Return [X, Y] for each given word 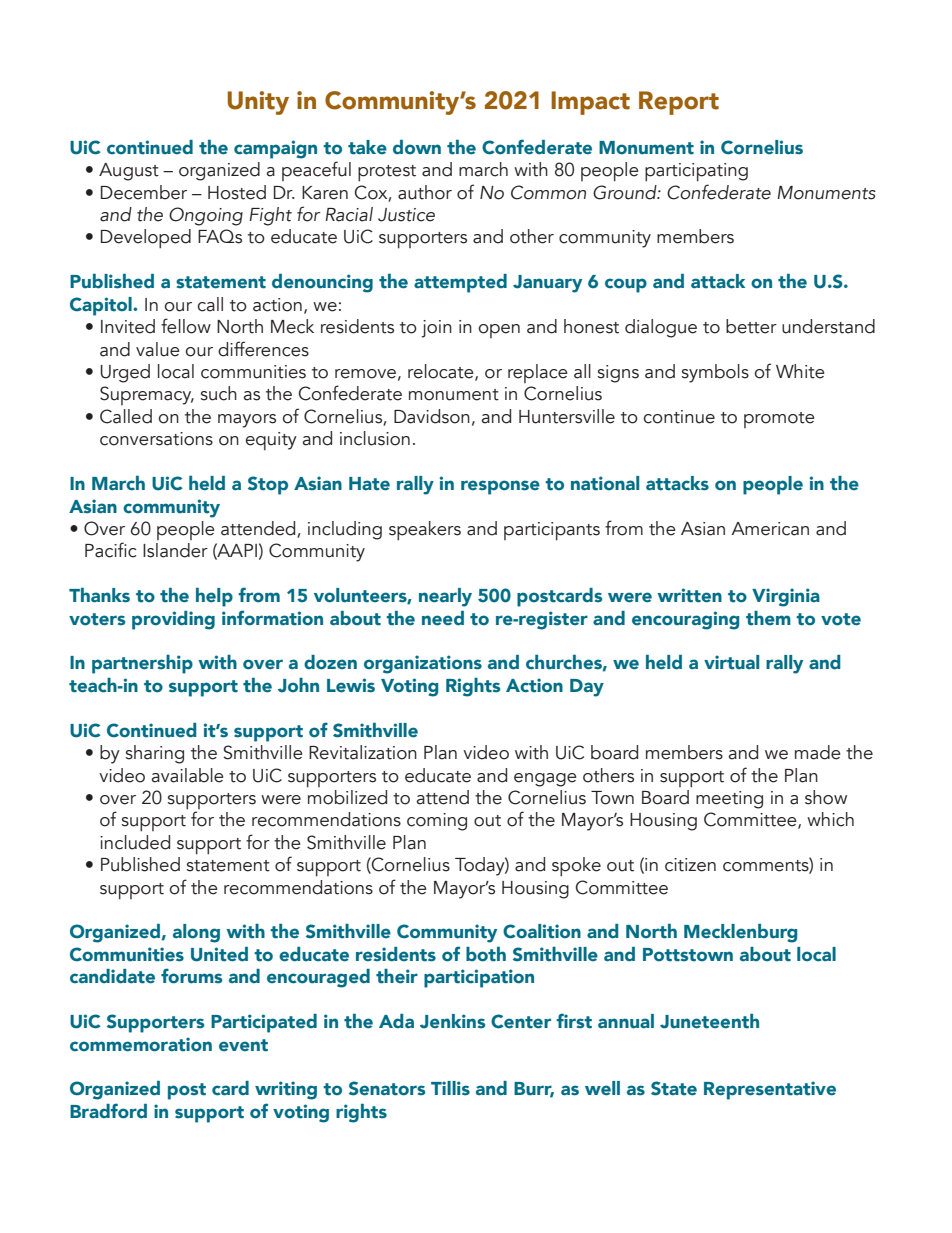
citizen [690, 865]
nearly [445, 597]
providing [173, 620]
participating [696, 172]
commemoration [141, 1044]
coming [437, 822]
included [135, 842]
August [129, 172]
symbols [715, 373]
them [768, 618]
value [158, 349]
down [417, 147]
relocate [442, 372]
